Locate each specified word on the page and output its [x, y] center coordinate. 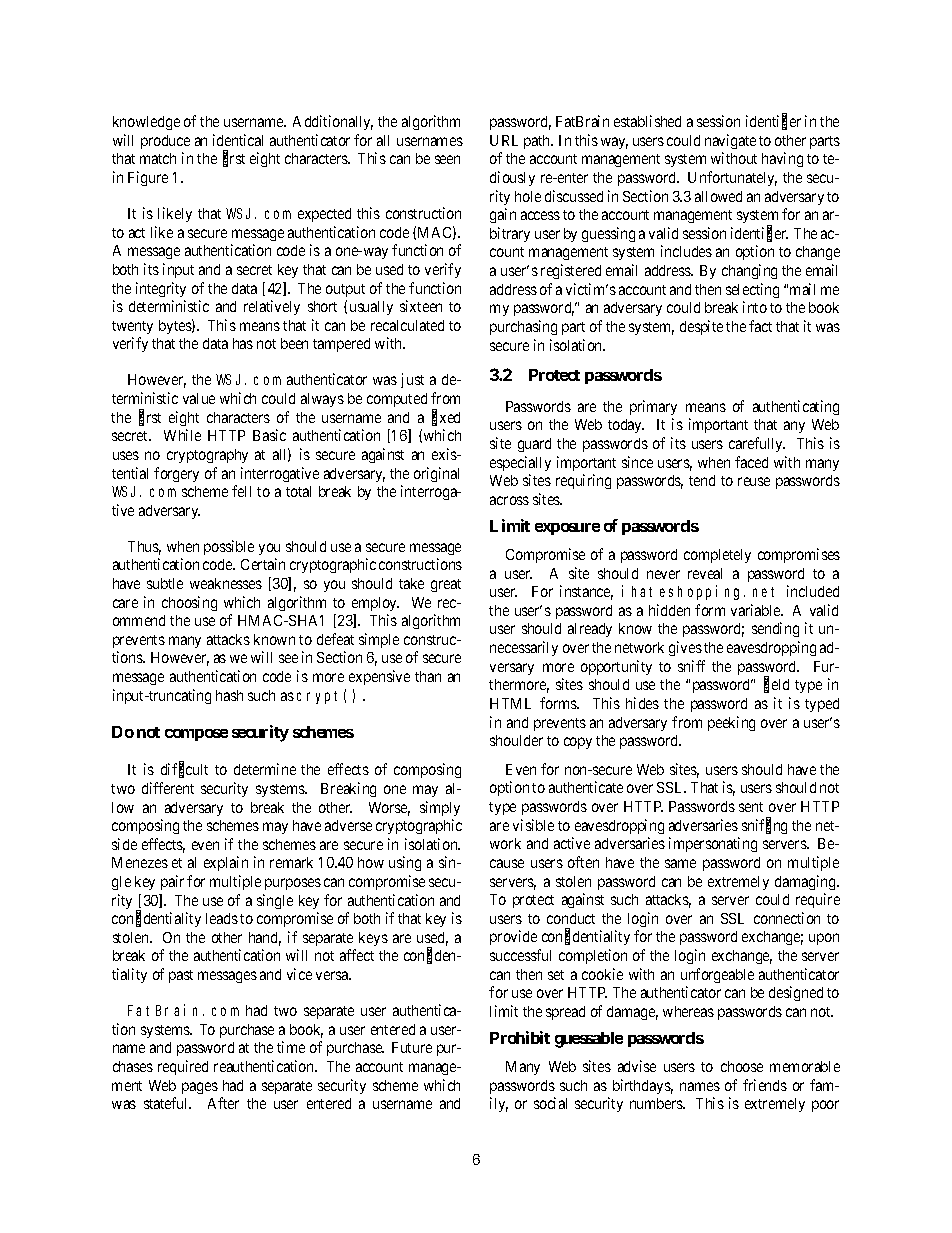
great [446, 585]
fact [760, 326]
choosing [189, 603]
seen [447, 159]
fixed [446, 418]
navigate [730, 141]
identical [238, 140]
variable [757, 610]
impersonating [713, 844]
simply [440, 808]
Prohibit [520, 1037]
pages [200, 1088]
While [182, 435]
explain [226, 863]
